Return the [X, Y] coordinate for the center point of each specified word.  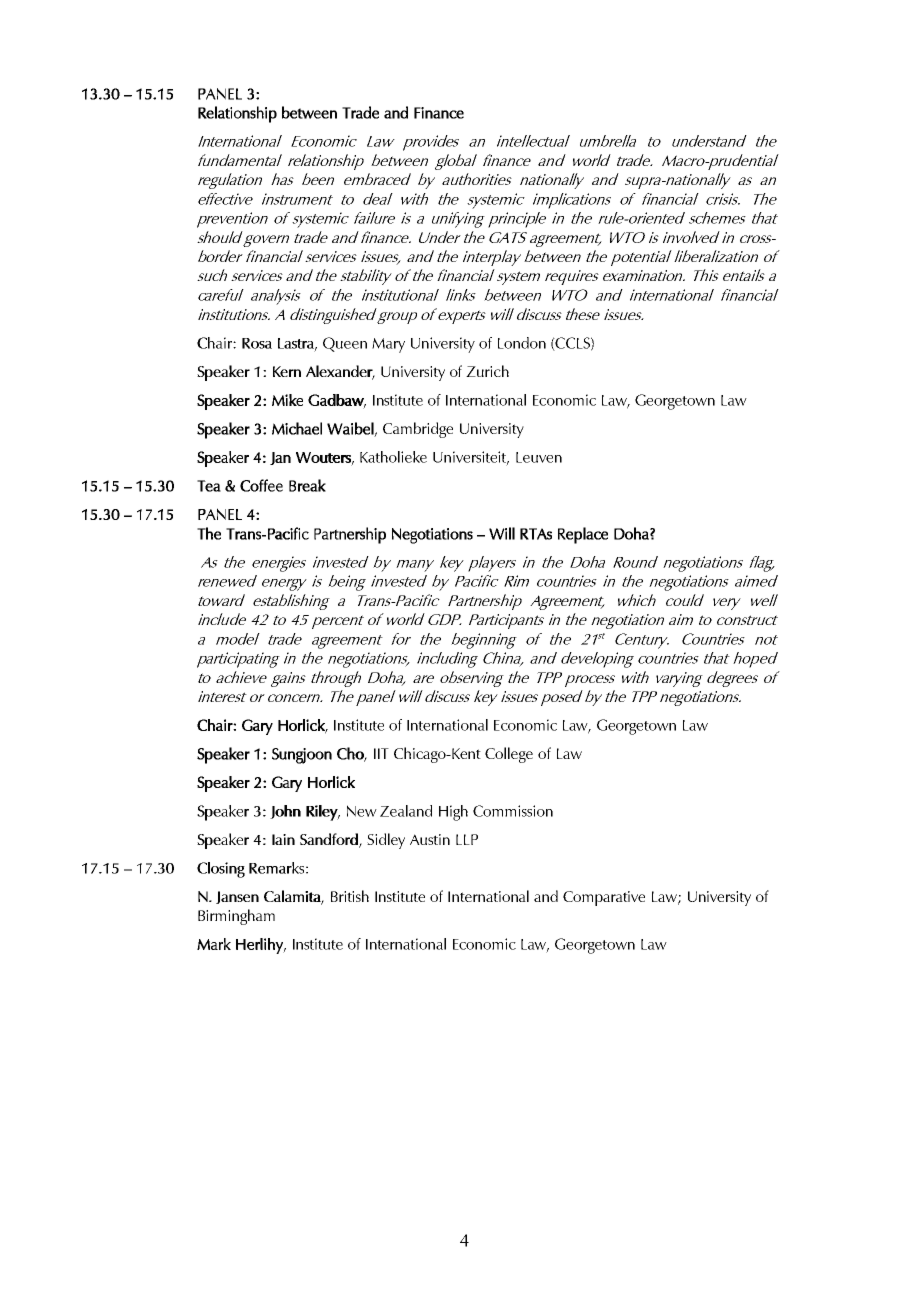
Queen [345, 344]
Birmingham [236, 917]
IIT [381, 753]
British [350, 896]
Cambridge [418, 430]
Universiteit [471, 458]
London [522, 343]
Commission [513, 811]
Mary [388, 345]
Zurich [487, 371]
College [509, 755]
